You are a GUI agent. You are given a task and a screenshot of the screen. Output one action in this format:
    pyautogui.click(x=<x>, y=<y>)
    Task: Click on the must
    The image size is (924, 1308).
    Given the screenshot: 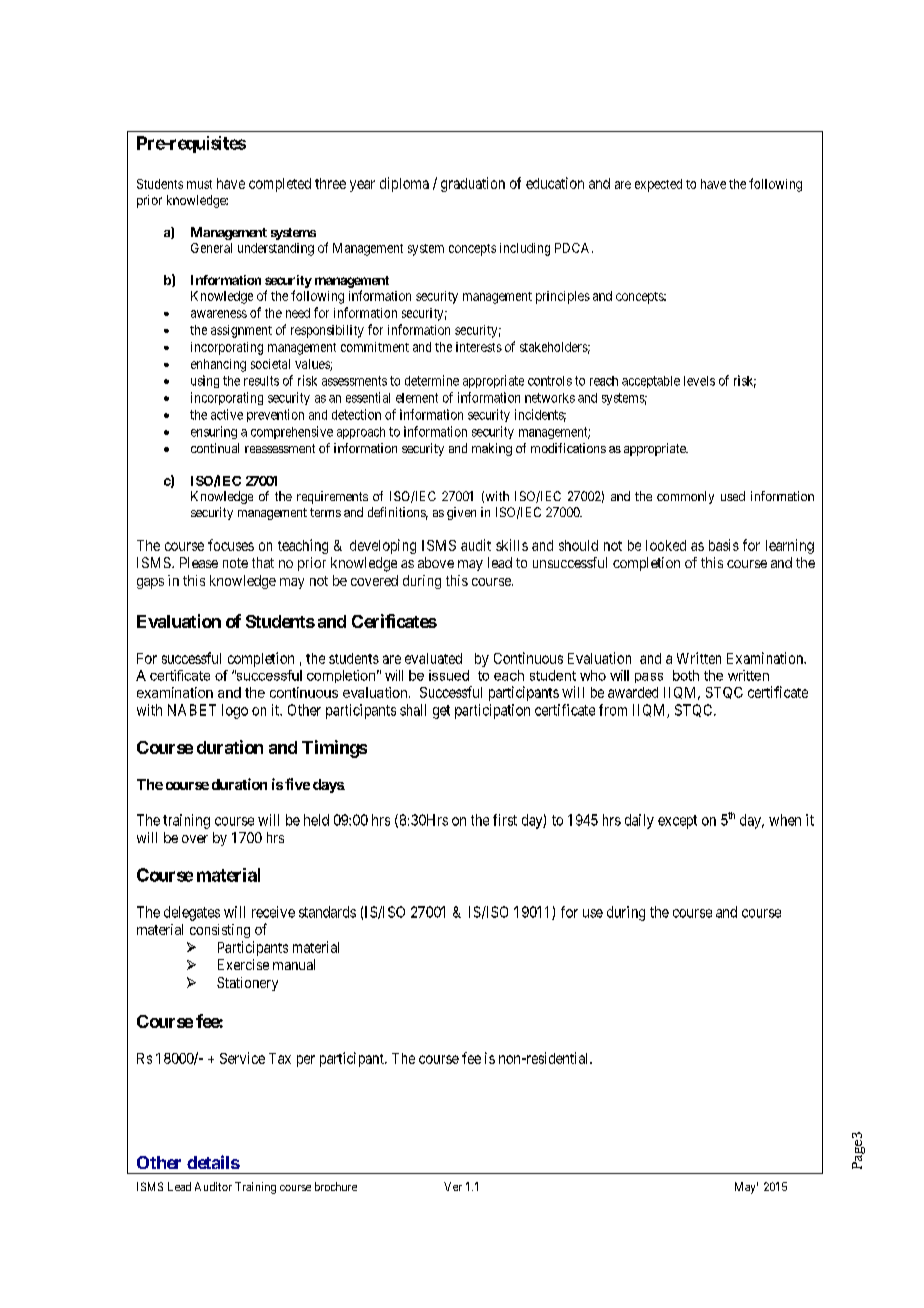 What is the action you would take?
    pyautogui.click(x=199, y=184)
